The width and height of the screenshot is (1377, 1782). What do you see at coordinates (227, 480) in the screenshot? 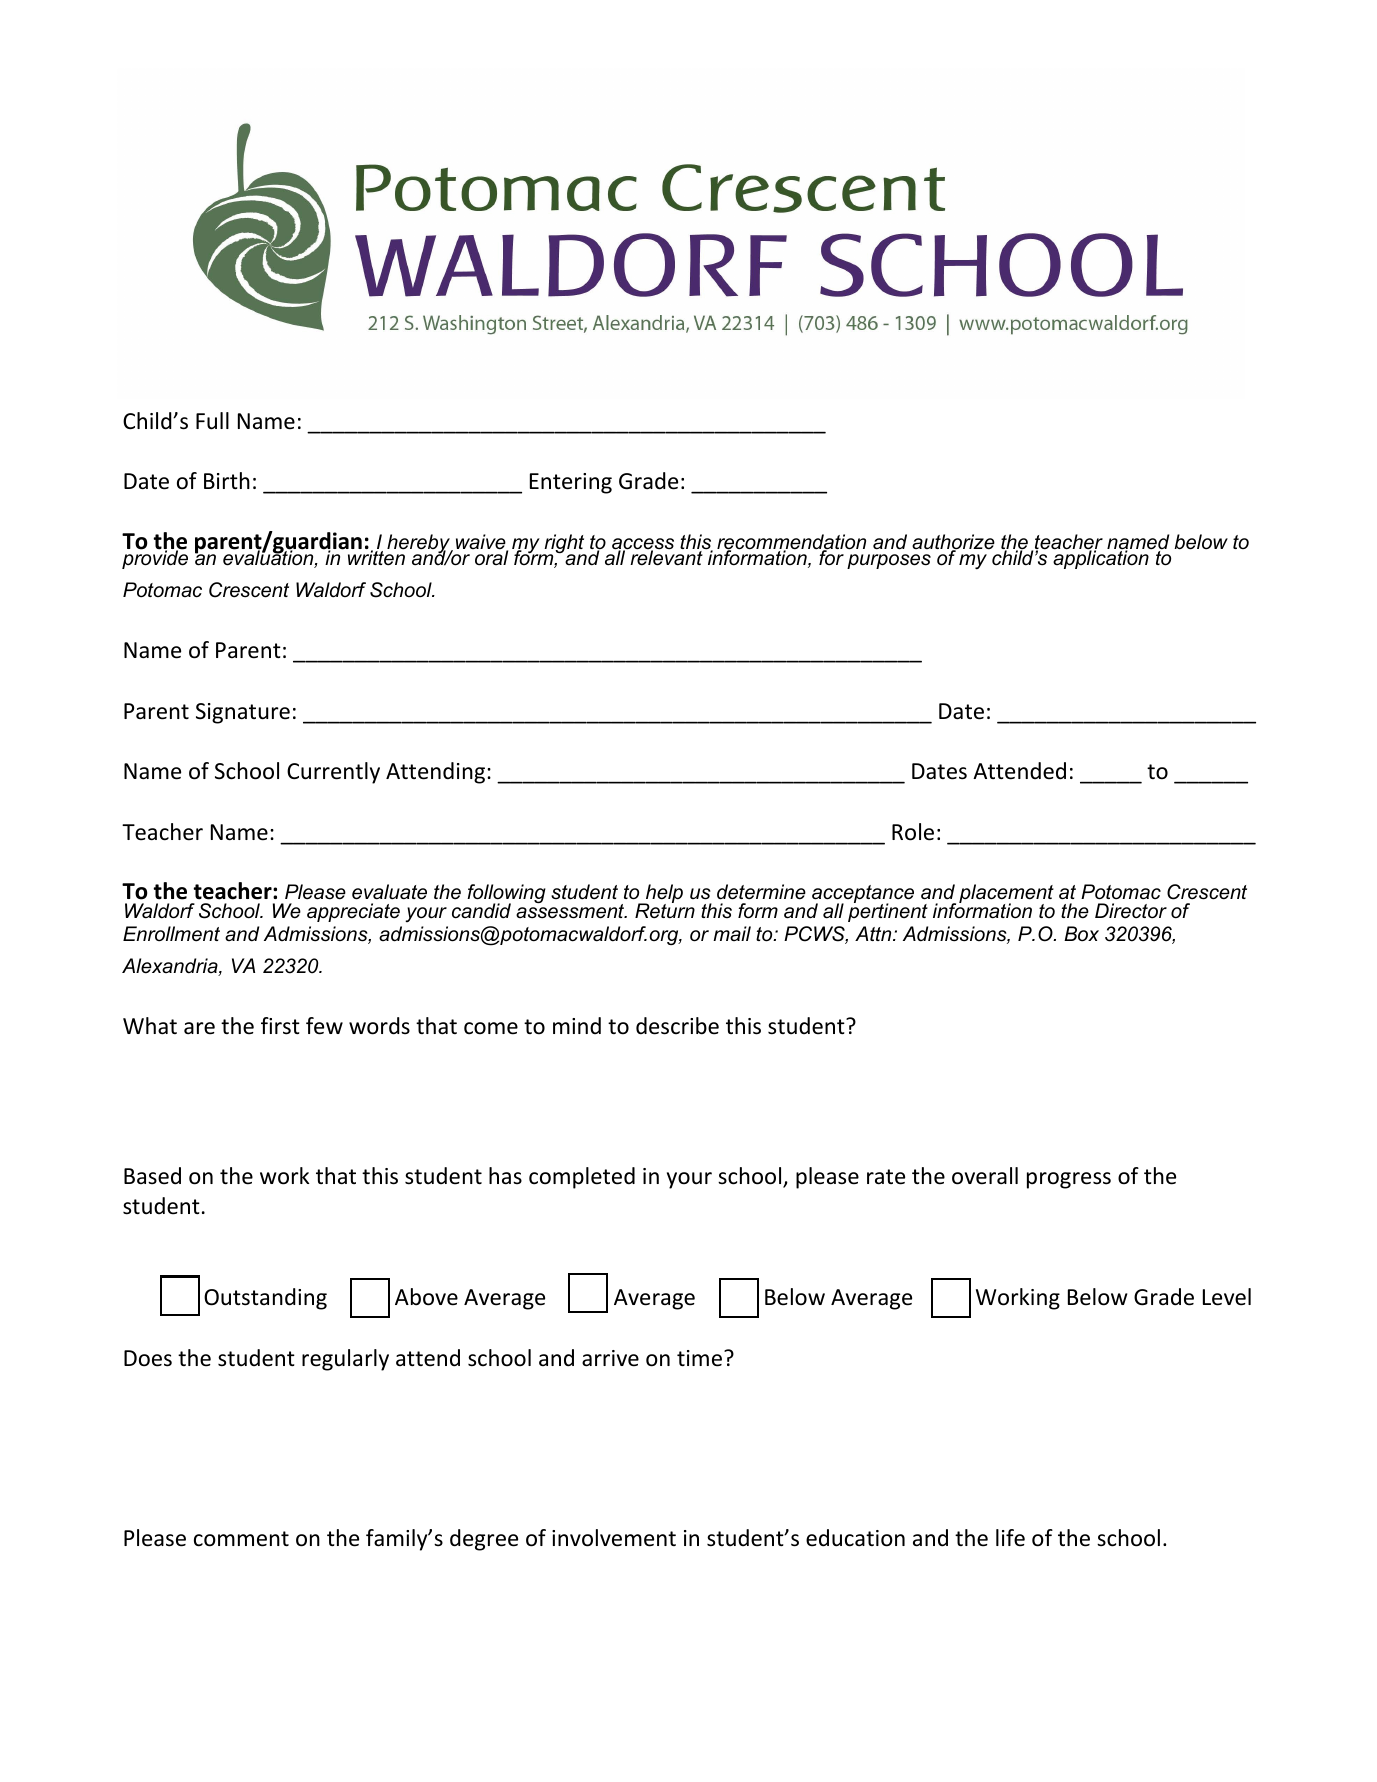
I see `Birth` at bounding box center [227, 480].
